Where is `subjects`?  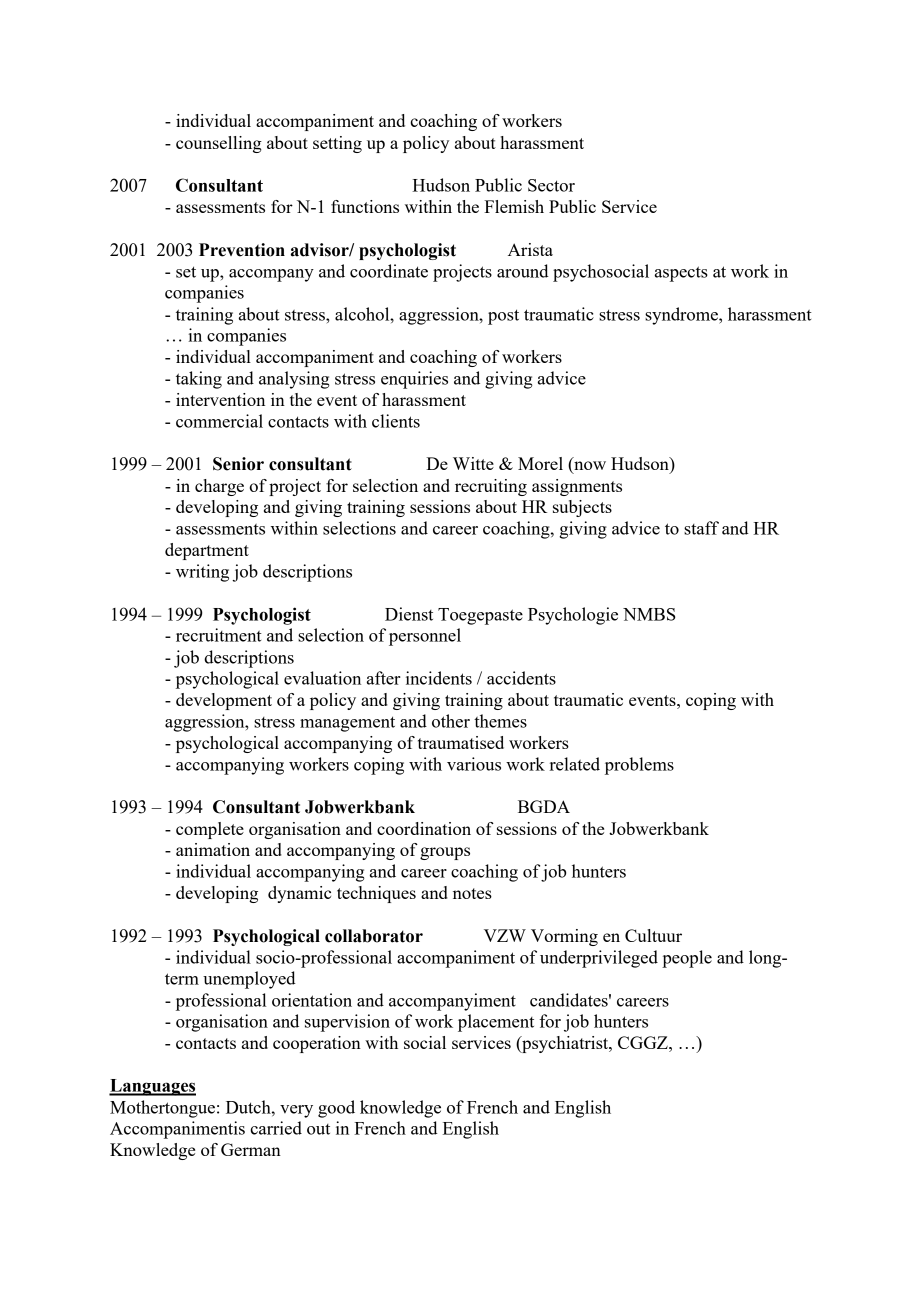
subjects is located at coordinates (582, 508).
